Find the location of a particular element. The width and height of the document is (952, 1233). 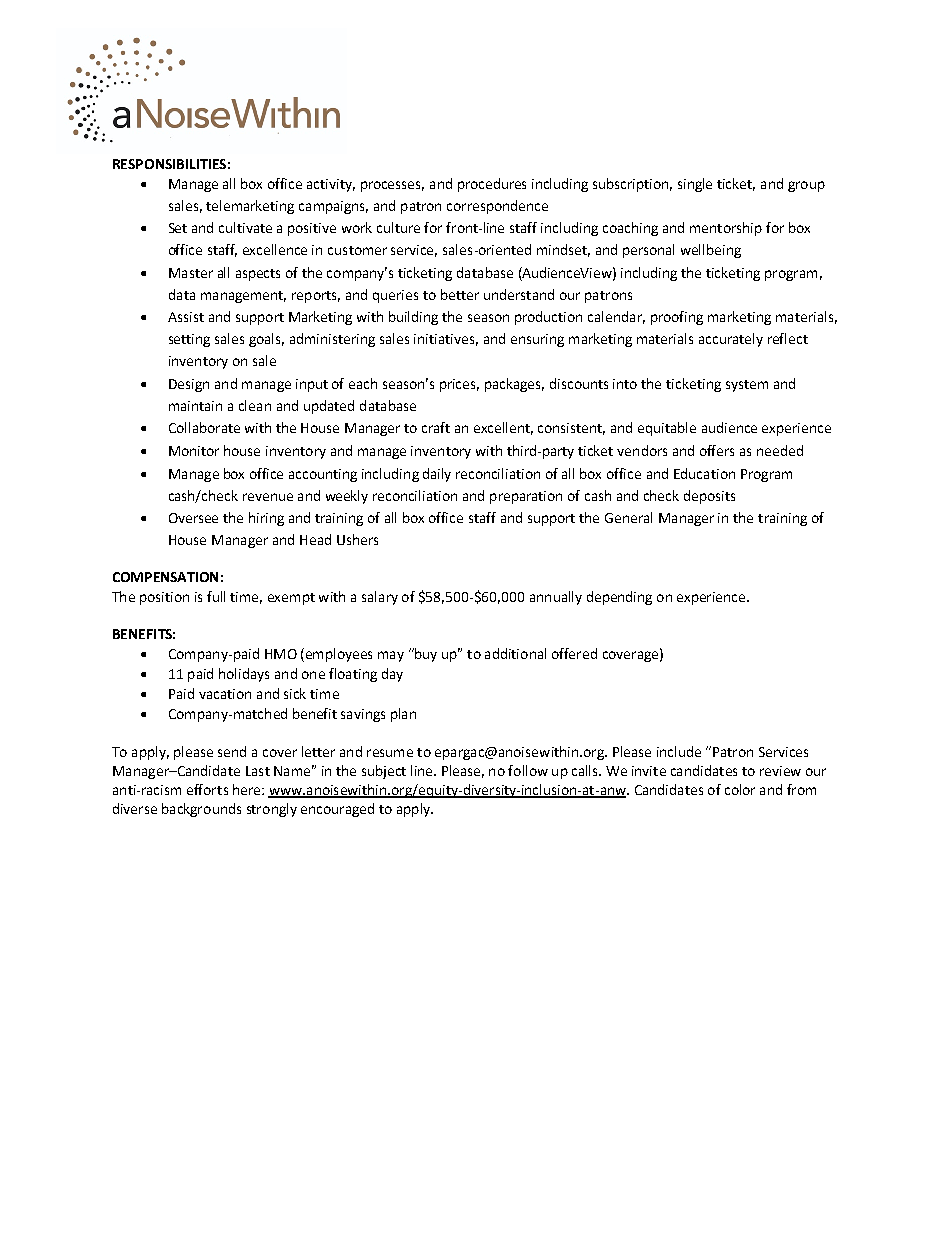

correspondence is located at coordinates (497, 207).
